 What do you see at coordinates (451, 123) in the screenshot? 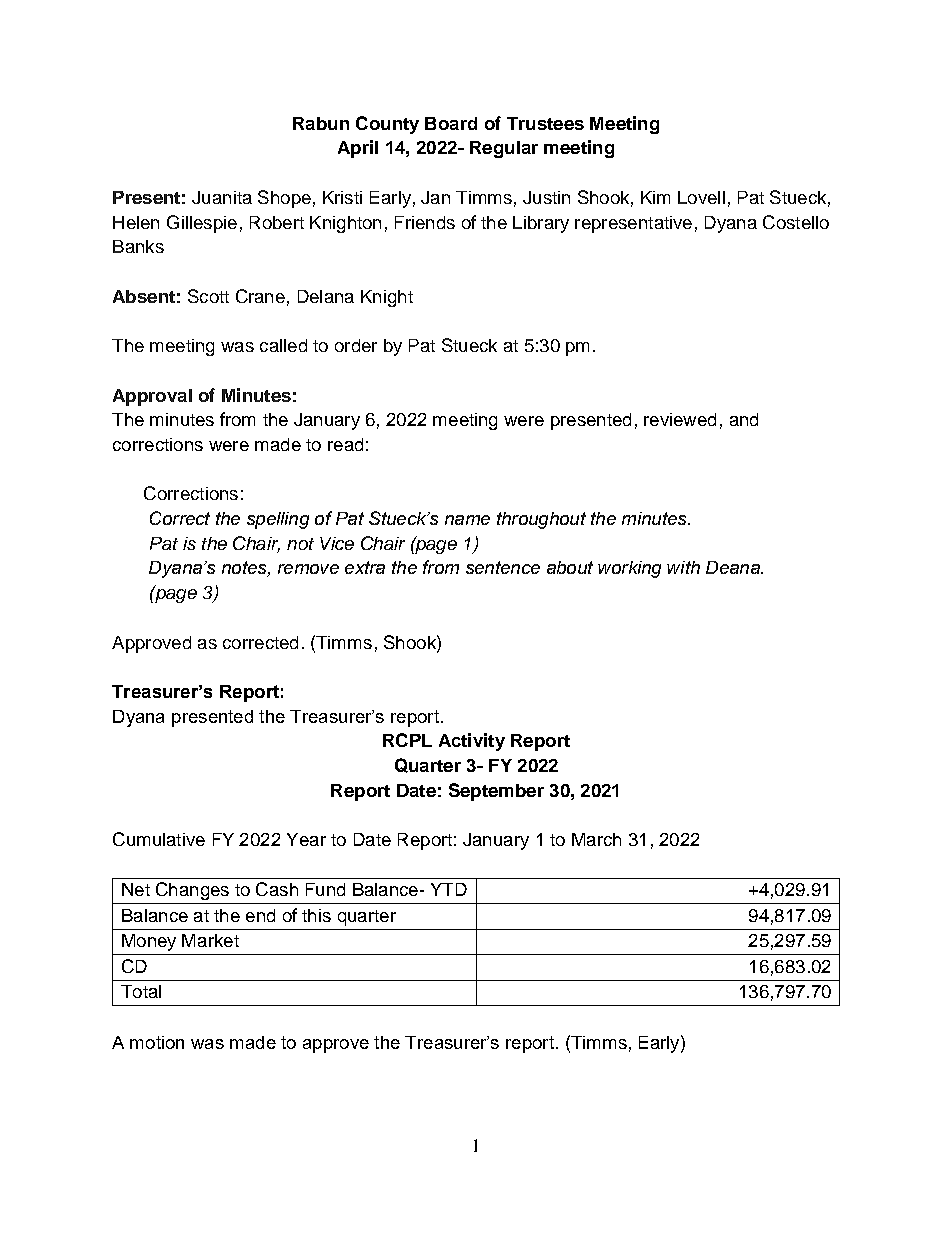
I see `Board` at bounding box center [451, 123].
